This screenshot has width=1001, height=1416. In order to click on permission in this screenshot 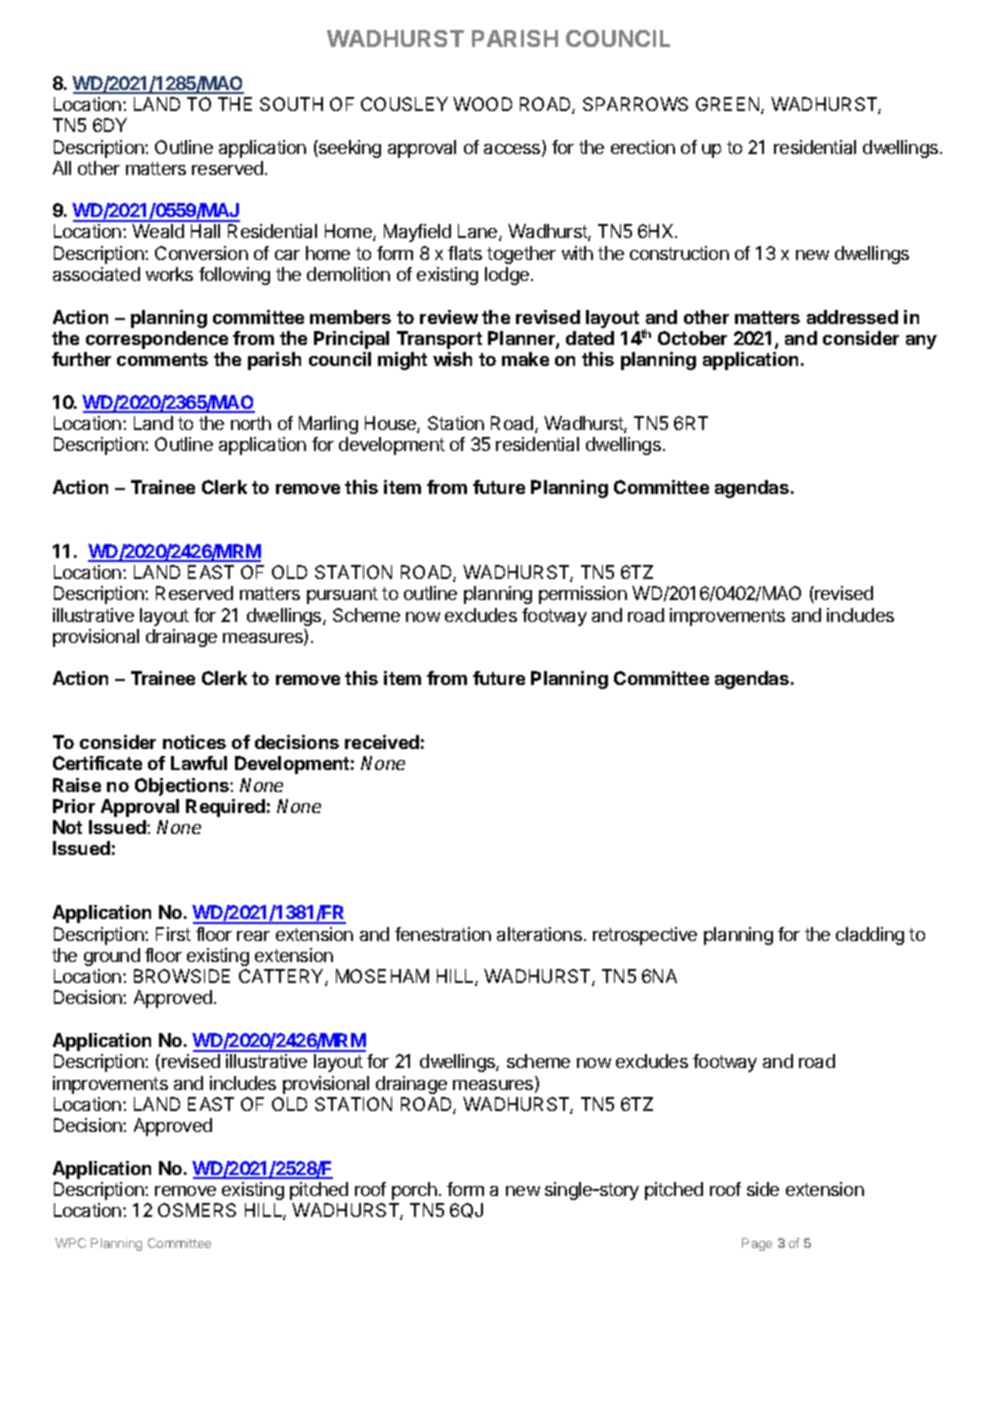, I will do `click(583, 595)`.
